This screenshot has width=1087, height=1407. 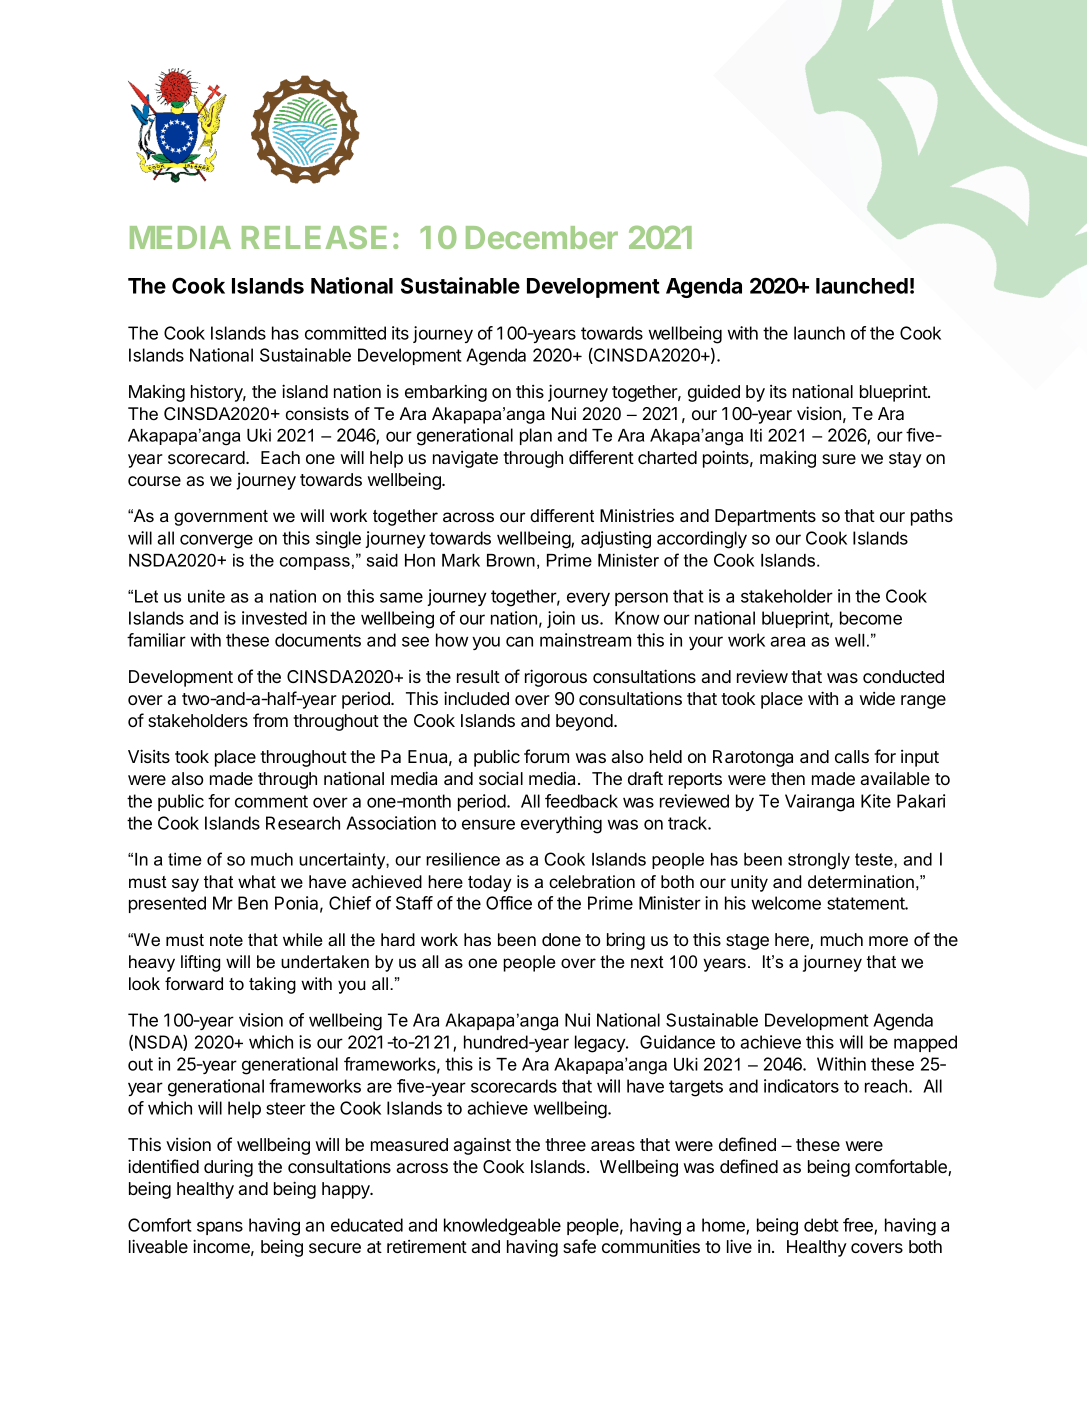 What do you see at coordinates (714, 393) in the screenshot?
I see `guided` at bounding box center [714, 393].
